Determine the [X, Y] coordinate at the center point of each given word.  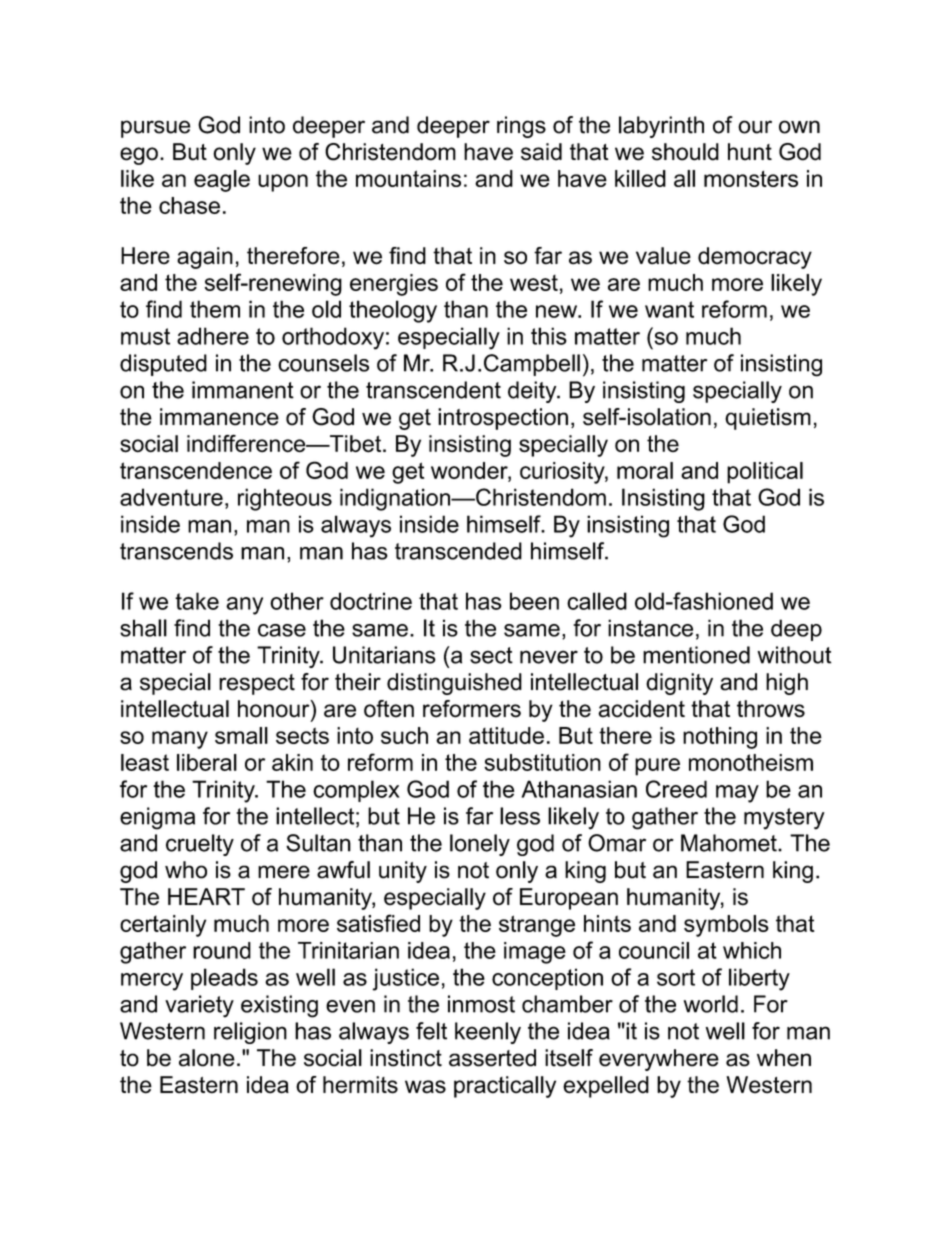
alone [207, 1058]
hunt [750, 152]
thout [805, 655]
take [197, 601]
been [534, 601]
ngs [528, 129]
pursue [155, 129]
